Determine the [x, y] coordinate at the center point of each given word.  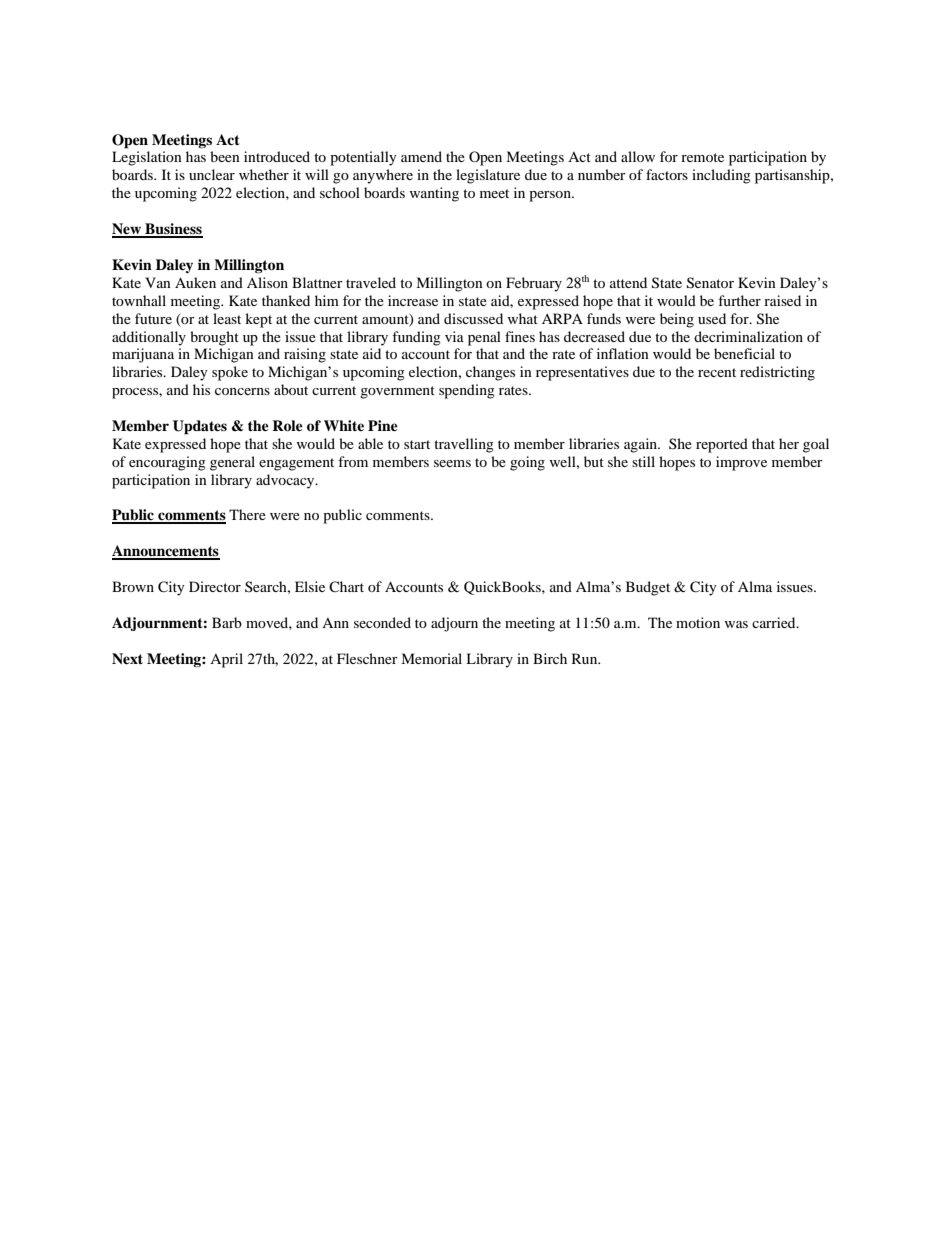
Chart [346, 586]
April [226, 660]
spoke [230, 373]
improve [741, 463]
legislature [488, 176]
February [534, 284]
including [721, 176]
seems [452, 463]
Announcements [166, 552]
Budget [648, 588]
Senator [710, 283]
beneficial [744, 353]
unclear [212, 174]
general [232, 463]
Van [158, 282]
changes [490, 373]
